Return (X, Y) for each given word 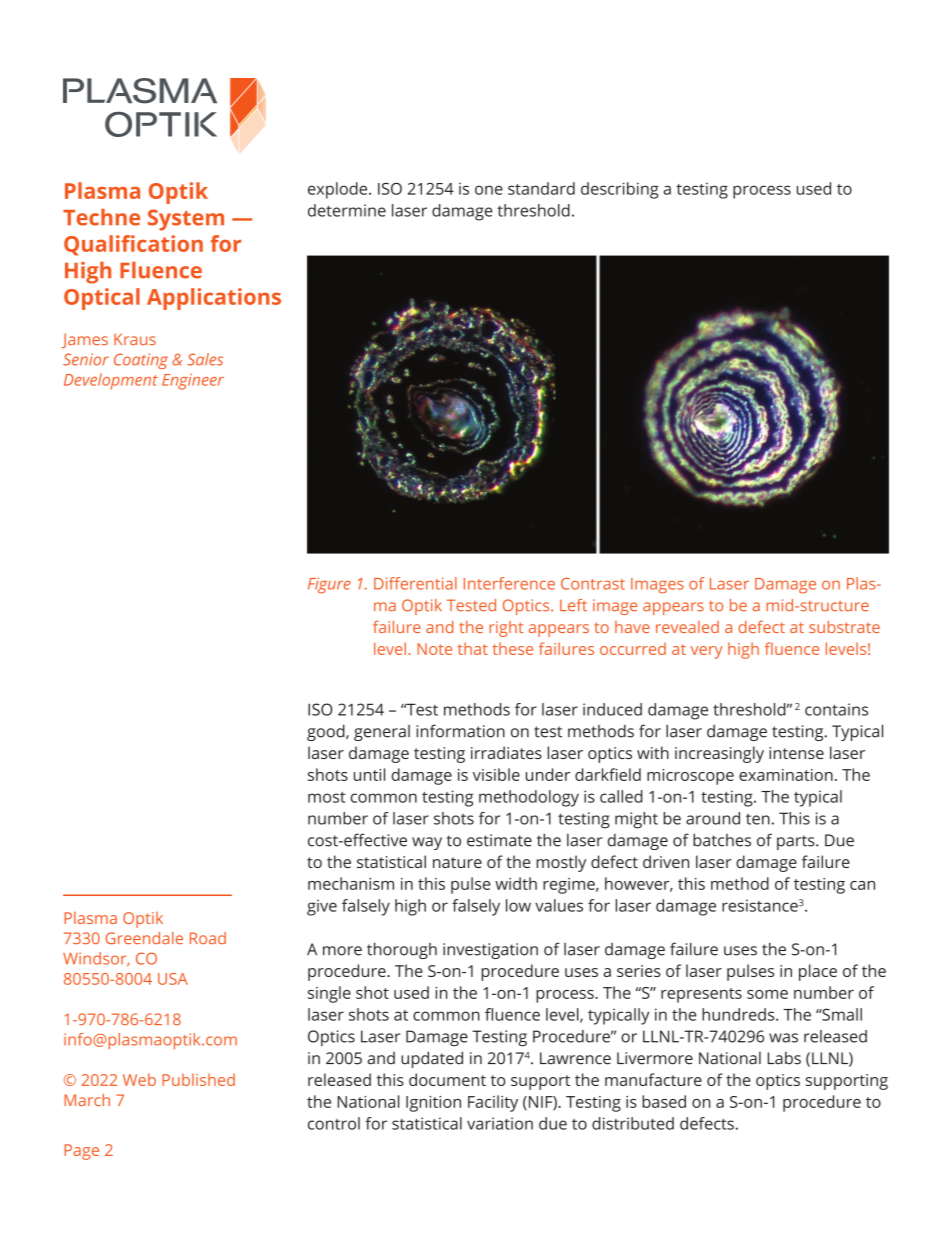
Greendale (144, 938)
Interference (509, 583)
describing (620, 190)
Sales (205, 359)
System (186, 220)
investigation (490, 951)
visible (496, 774)
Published (198, 1079)
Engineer (193, 382)
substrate (844, 626)
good (327, 732)
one (489, 190)
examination (786, 775)
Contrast (593, 584)
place (818, 972)
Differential (415, 583)
